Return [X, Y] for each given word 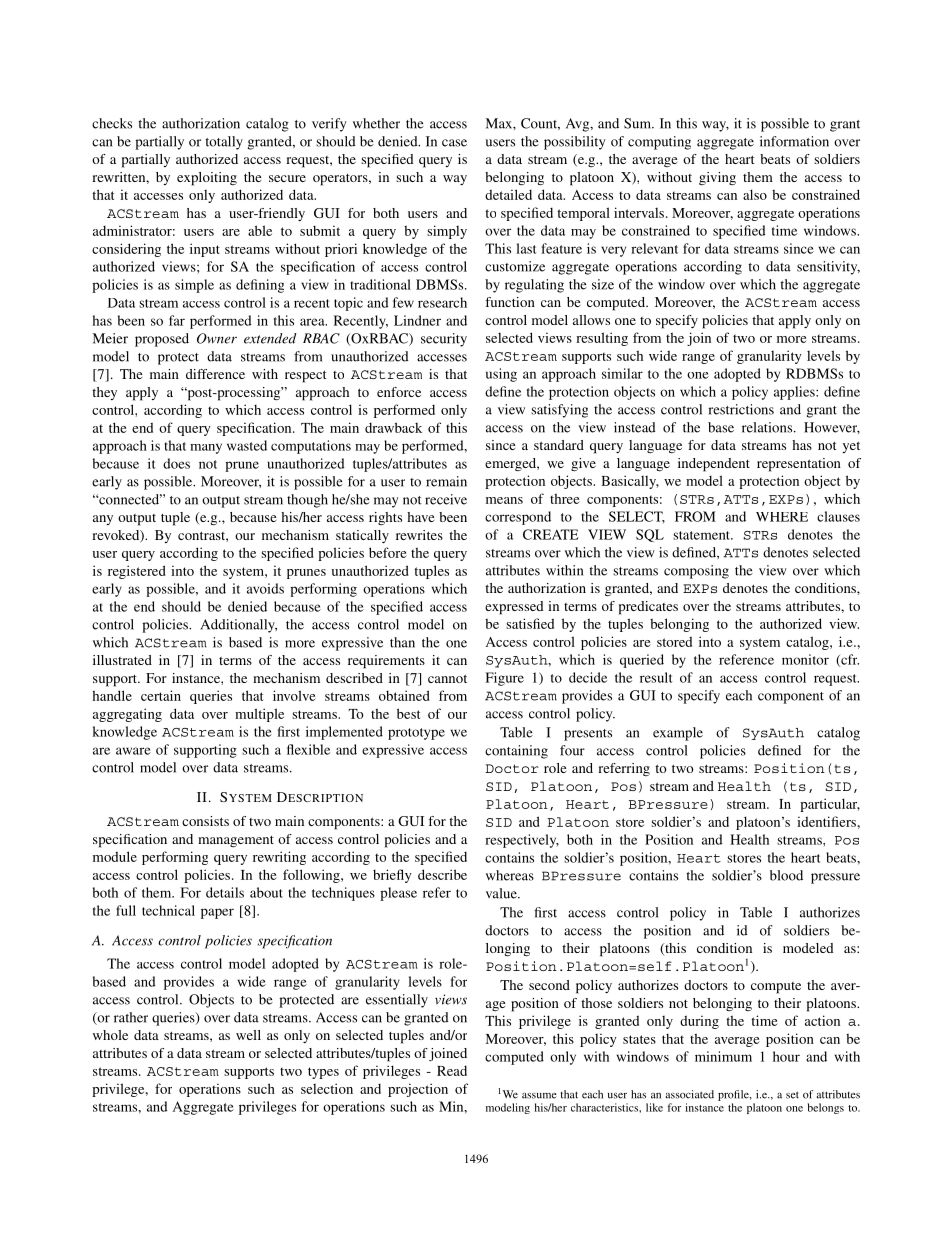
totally [224, 143]
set [792, 1095]
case [454, 143]
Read [452, 1070]
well [248, 1035]
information [794, 141]
